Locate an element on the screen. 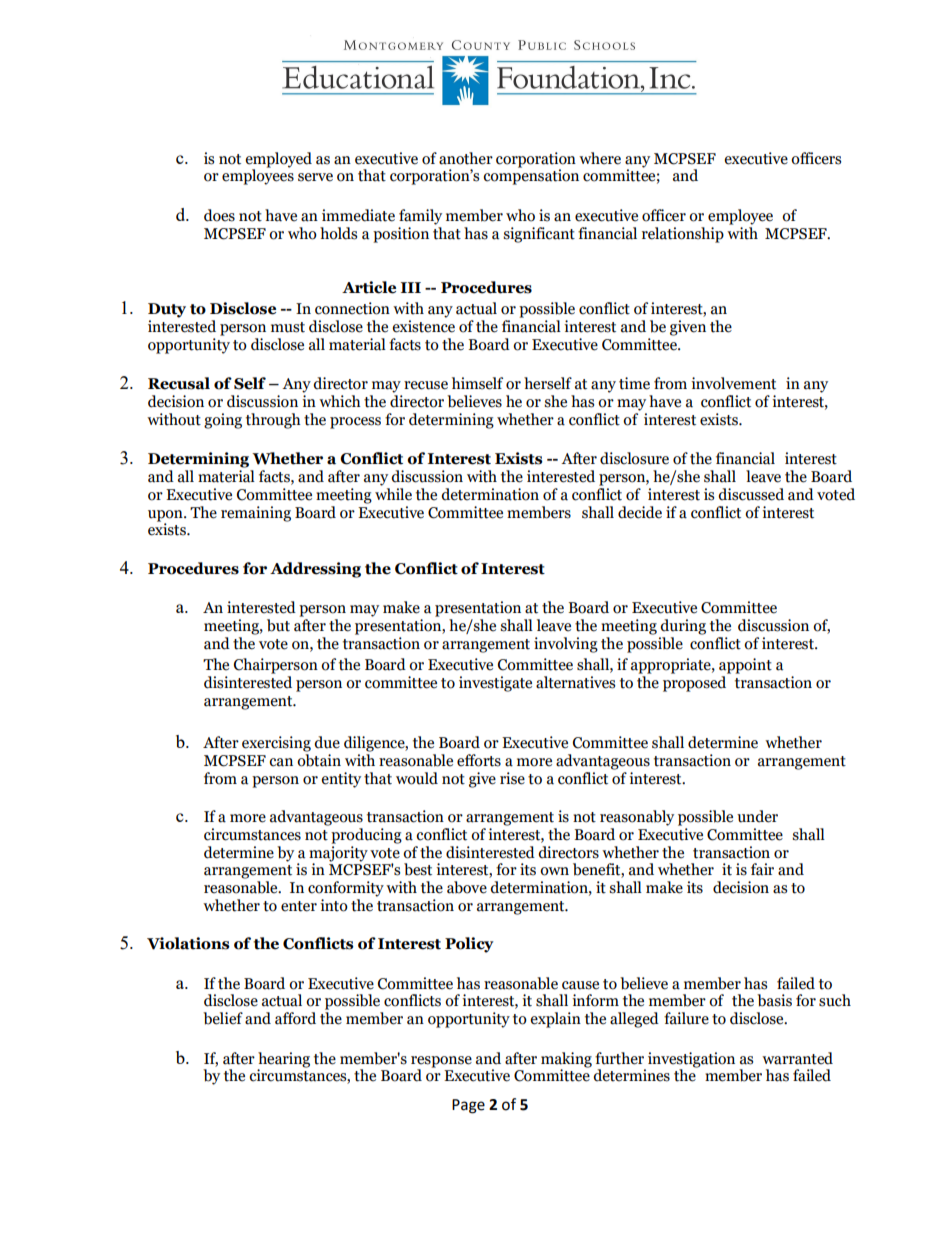 This screenshot has width=952, height=1233. going is located at coordinates (223, 421).
